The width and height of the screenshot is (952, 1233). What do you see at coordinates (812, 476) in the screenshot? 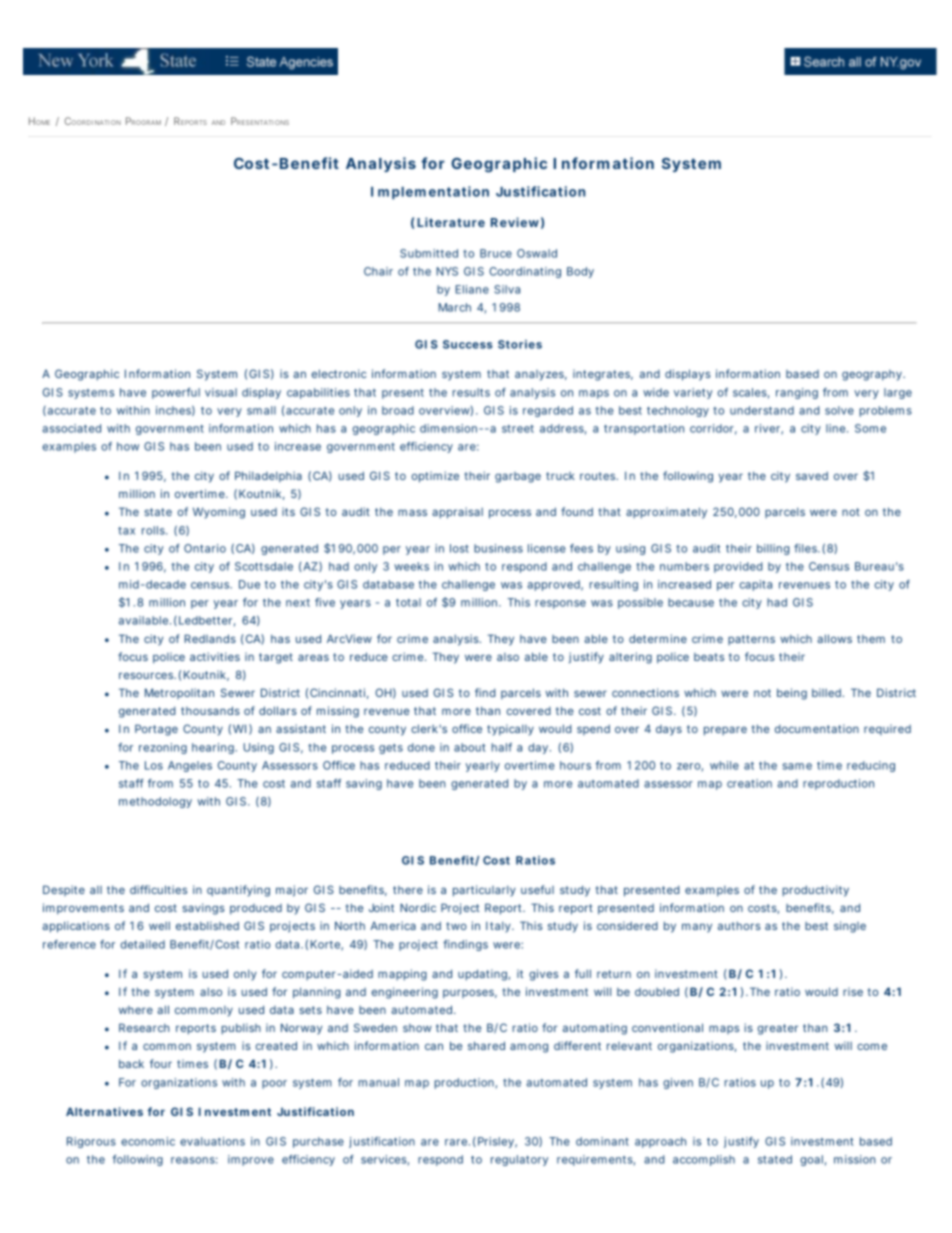
I see `saved` at bounding box center [812, 476].
